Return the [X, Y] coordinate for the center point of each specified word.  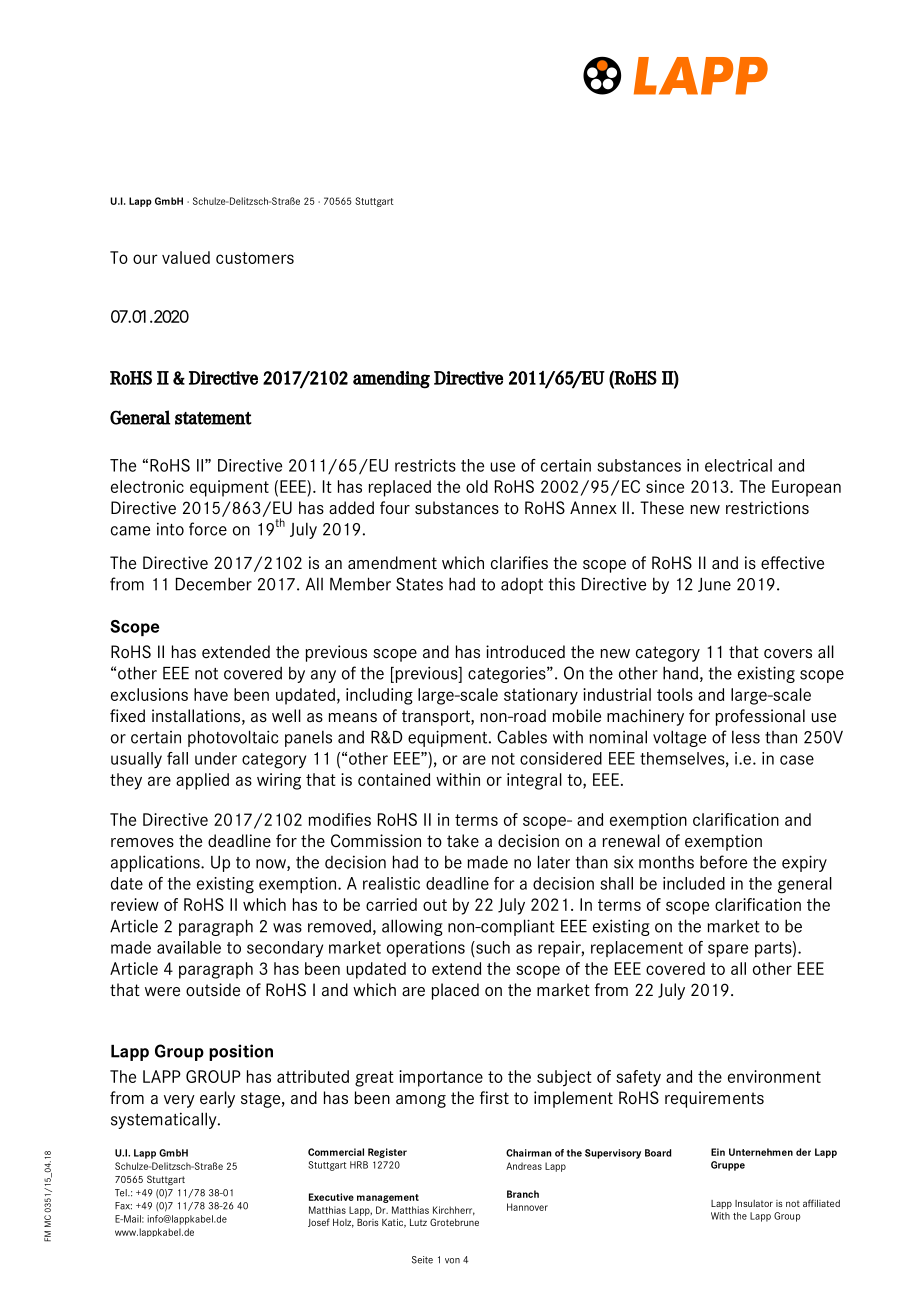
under [216, 758]
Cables [522, 737]
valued [186, 257]
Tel [122, 1193]
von [452, 1261]
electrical [738, 465]
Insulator [754, 1203]
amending [391, 380]
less [746, 737]
